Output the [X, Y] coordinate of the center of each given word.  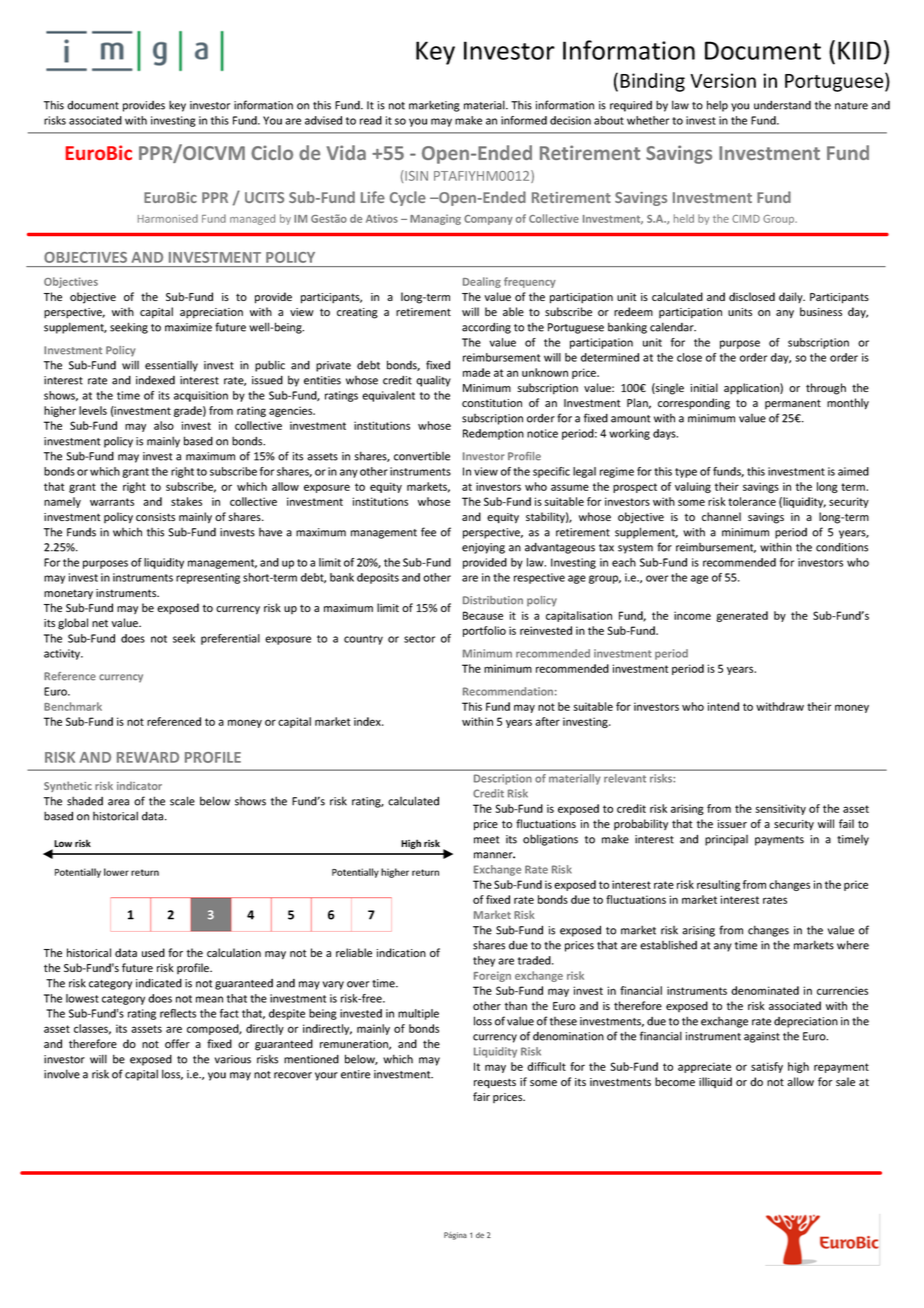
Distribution [493, 600]
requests [495, 1083]
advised [323, 120]
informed [524, 120]
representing [208, 578]
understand [782, 105]
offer [177, 1043]
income [692, 615]
